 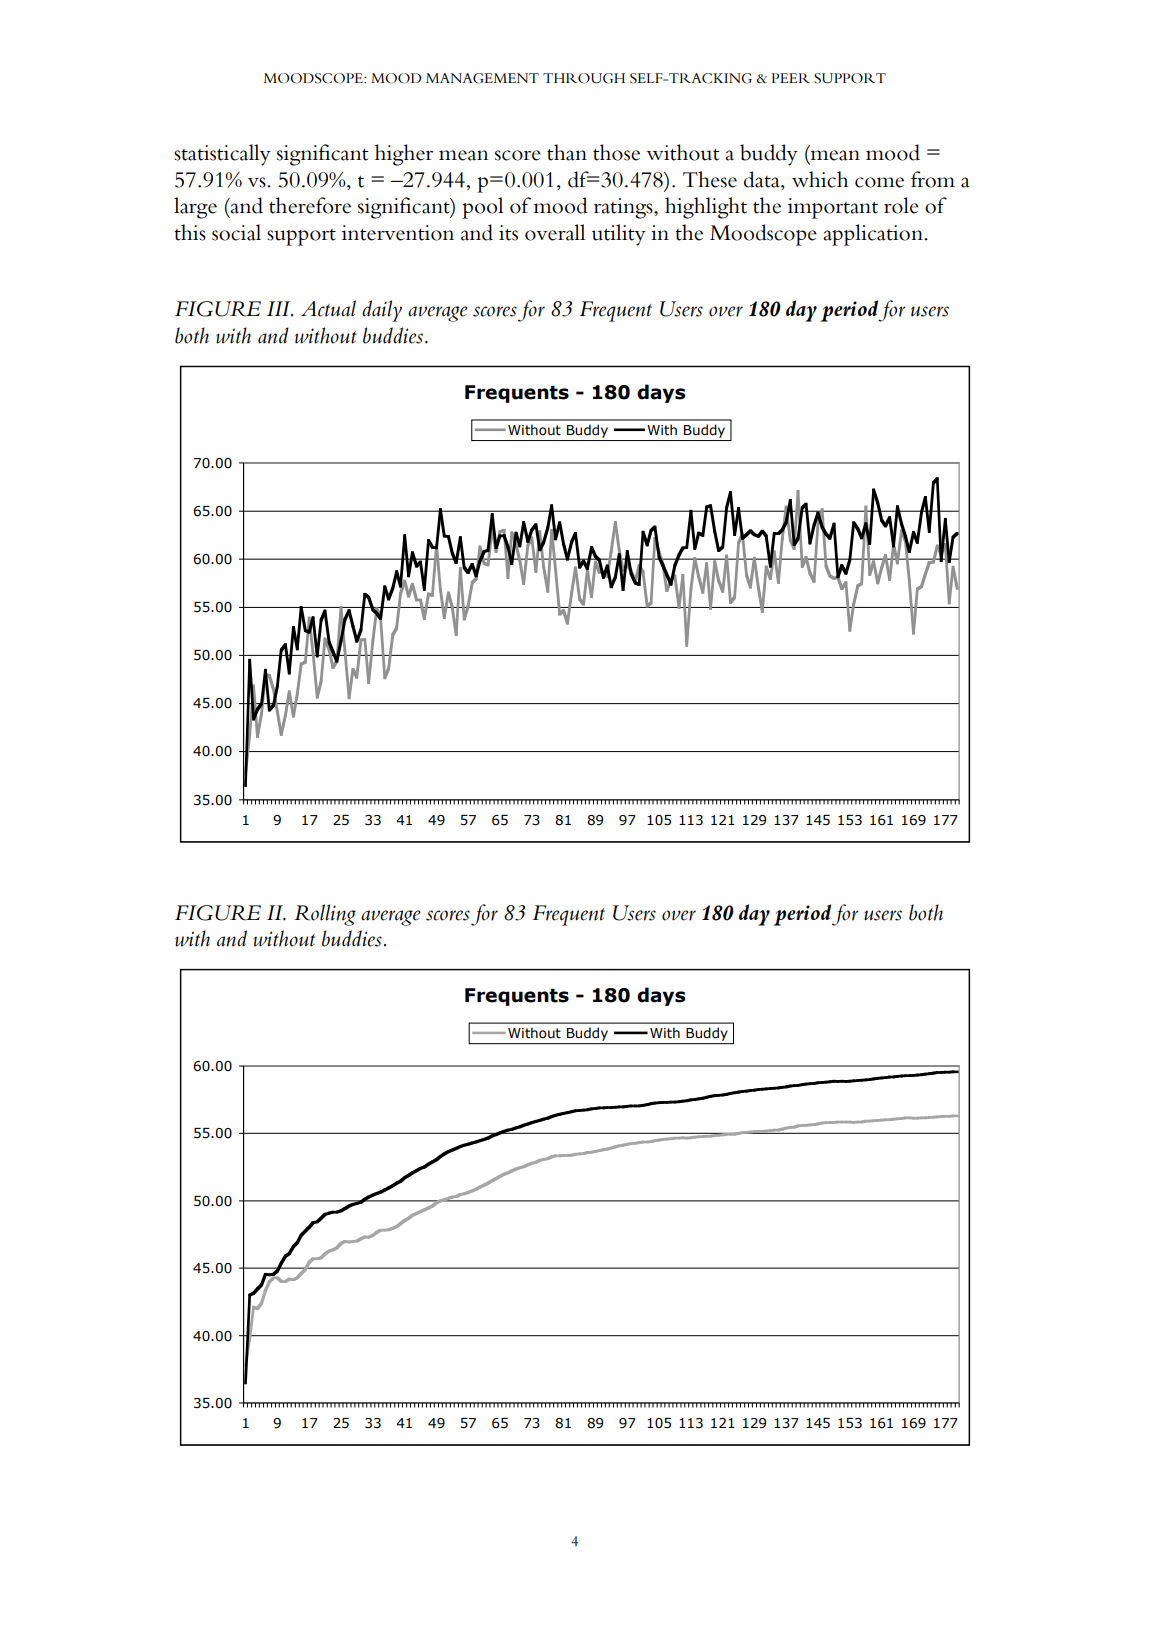 What do you see at coordinates (325, 915) in the screenshot?
I see `Rolling` at bounding box center [325, 915].
